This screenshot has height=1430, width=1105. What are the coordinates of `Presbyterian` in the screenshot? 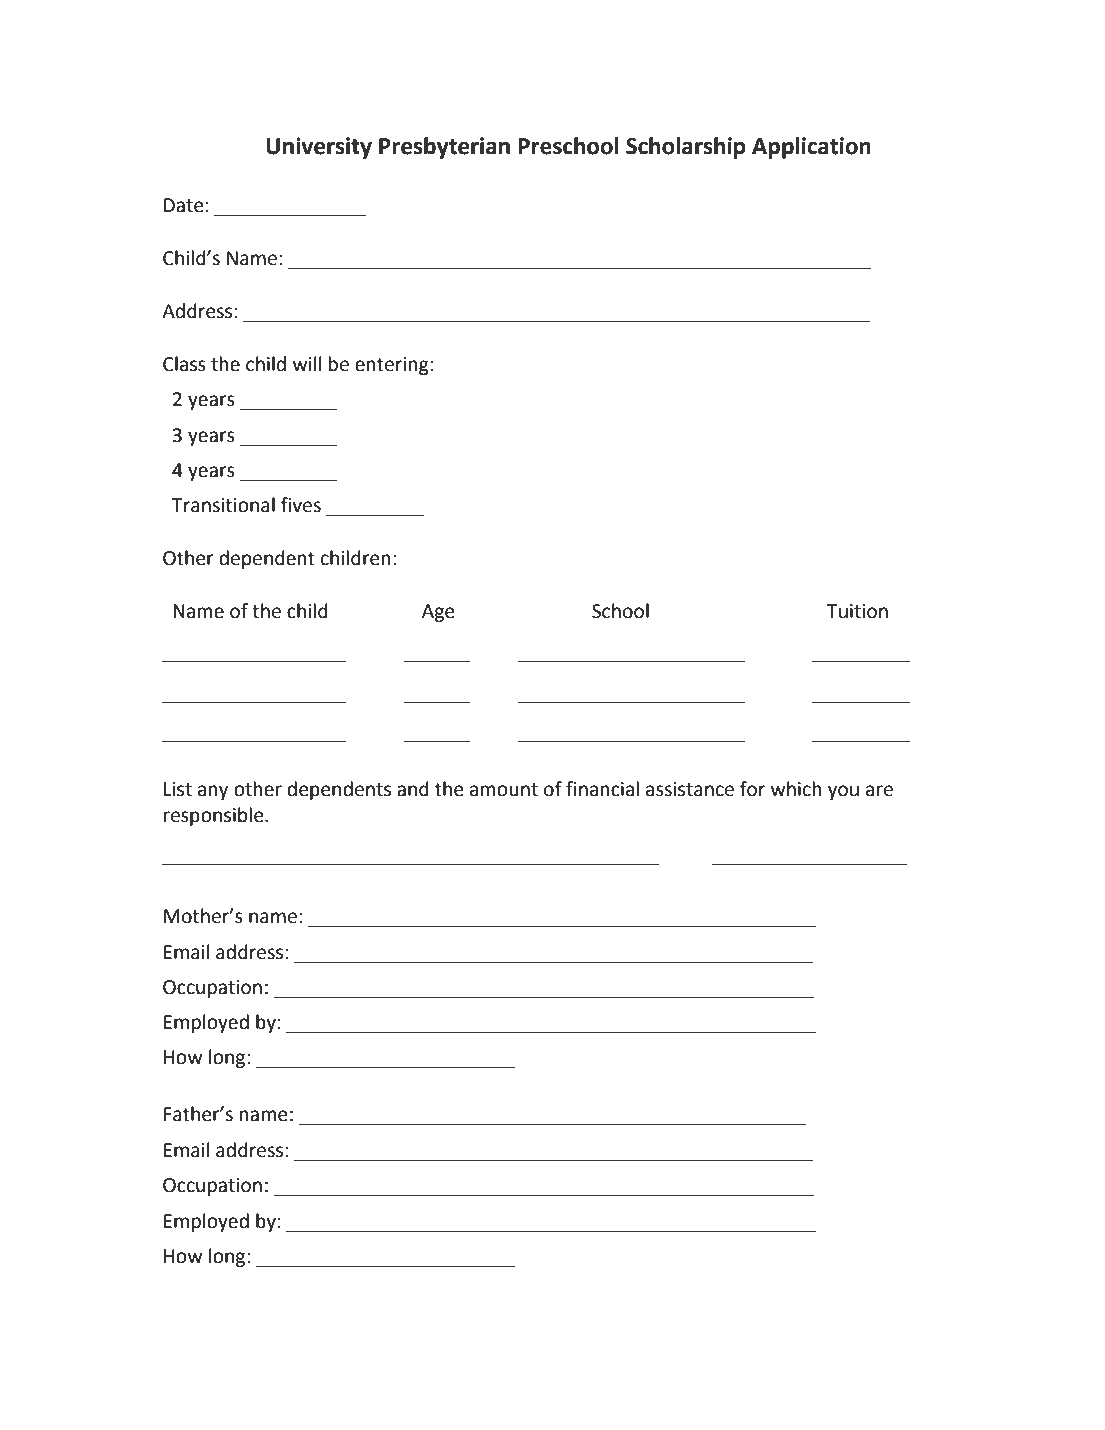 It's located at (444, 148).
